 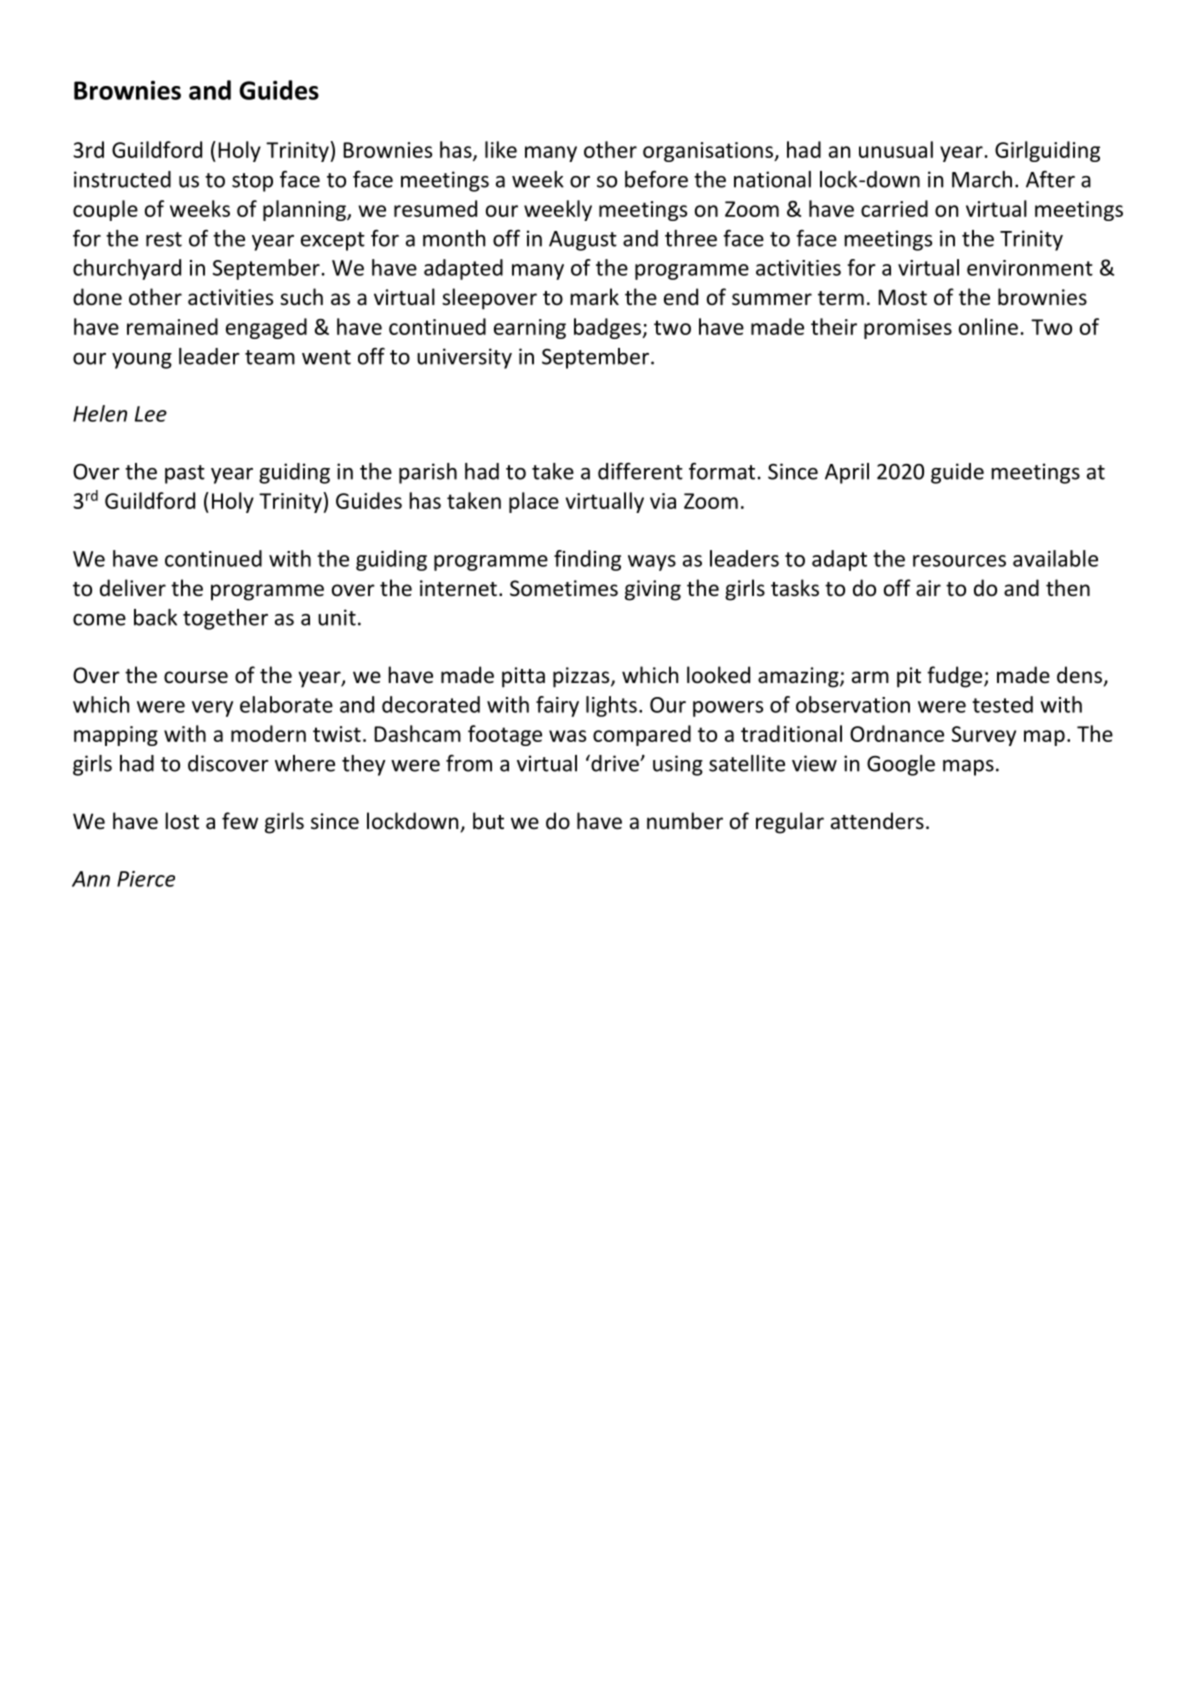 What do you see at coordinates (185, 474) in the screenshot?
I see `past` at bounding box center [185, 474].
